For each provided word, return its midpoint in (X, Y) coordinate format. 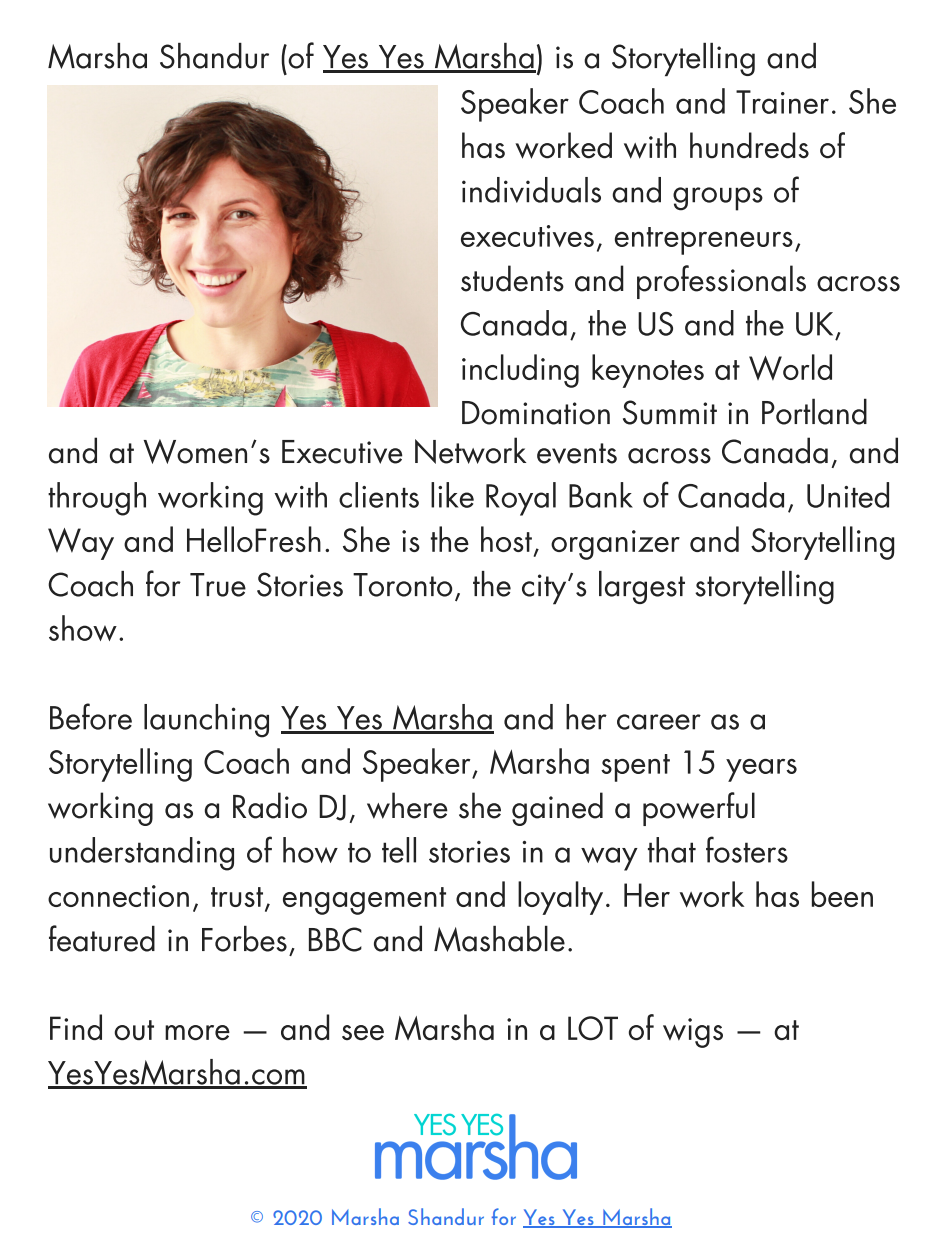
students (512, 278)
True (218, 585)
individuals (531, 190)
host (506, 539)
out (134, 1030)
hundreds (749, 145)
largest (642, 587)
